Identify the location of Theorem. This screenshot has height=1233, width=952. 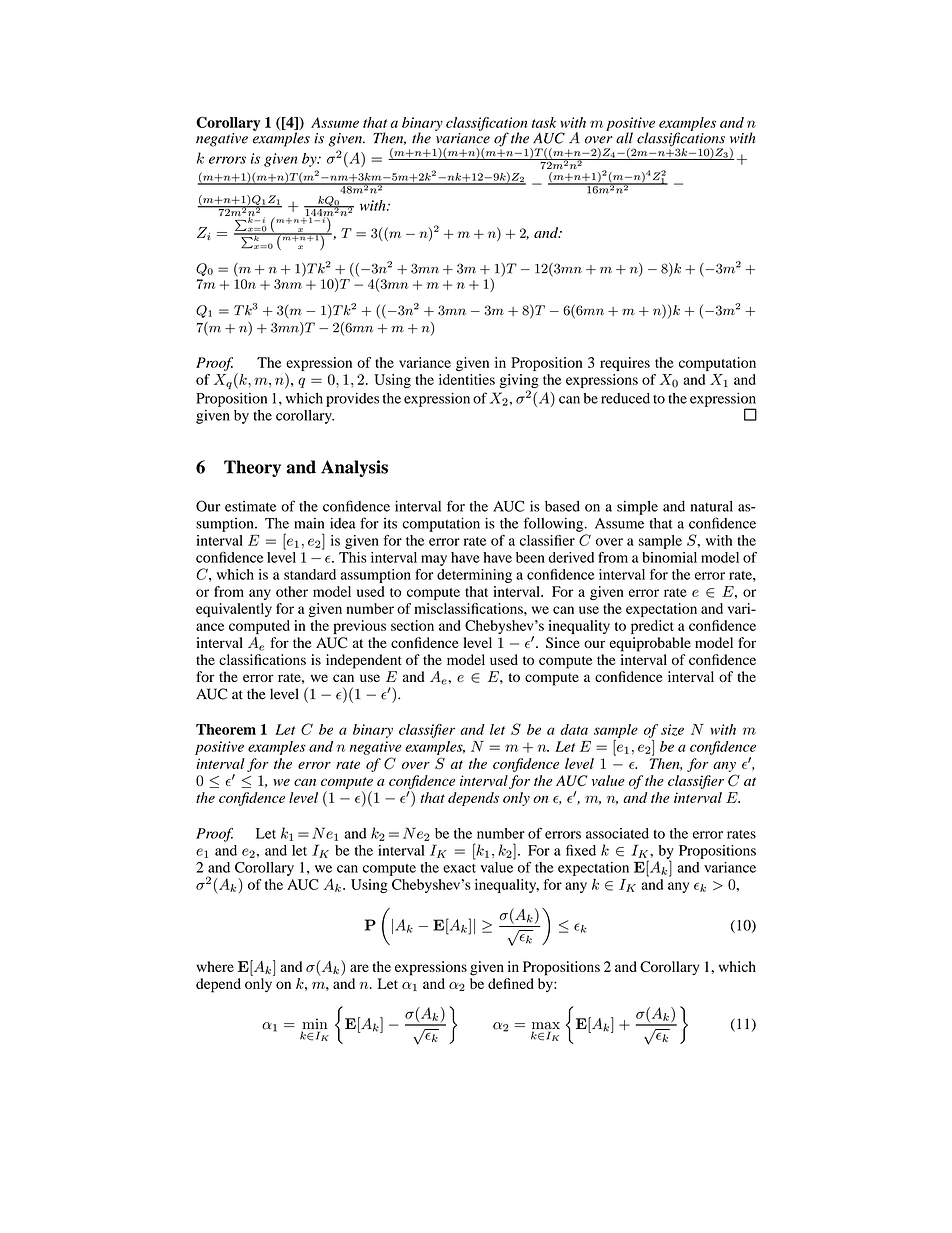
(226, 729).
